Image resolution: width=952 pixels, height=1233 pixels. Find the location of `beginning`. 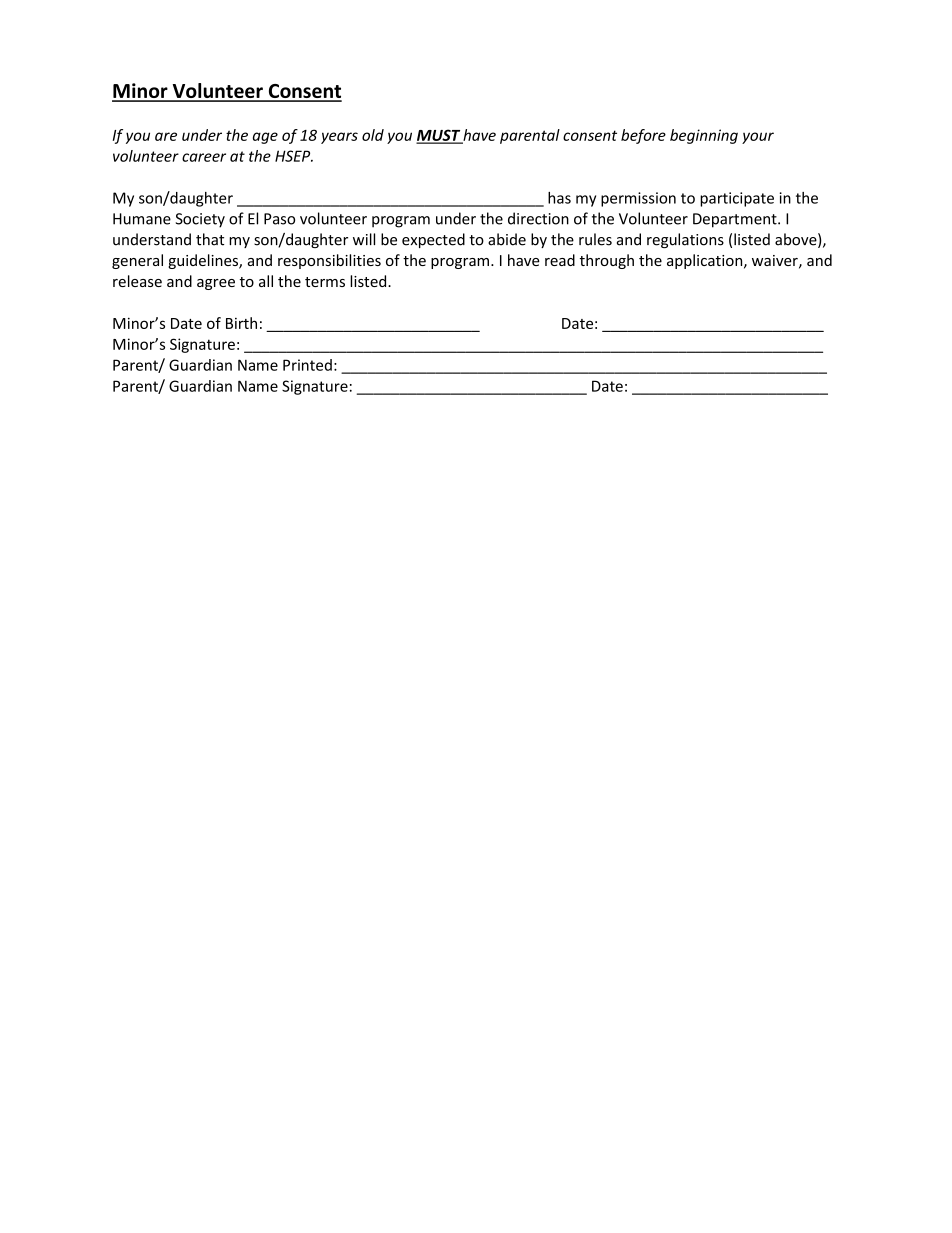

beginning is located at coordinates (704, 136).
